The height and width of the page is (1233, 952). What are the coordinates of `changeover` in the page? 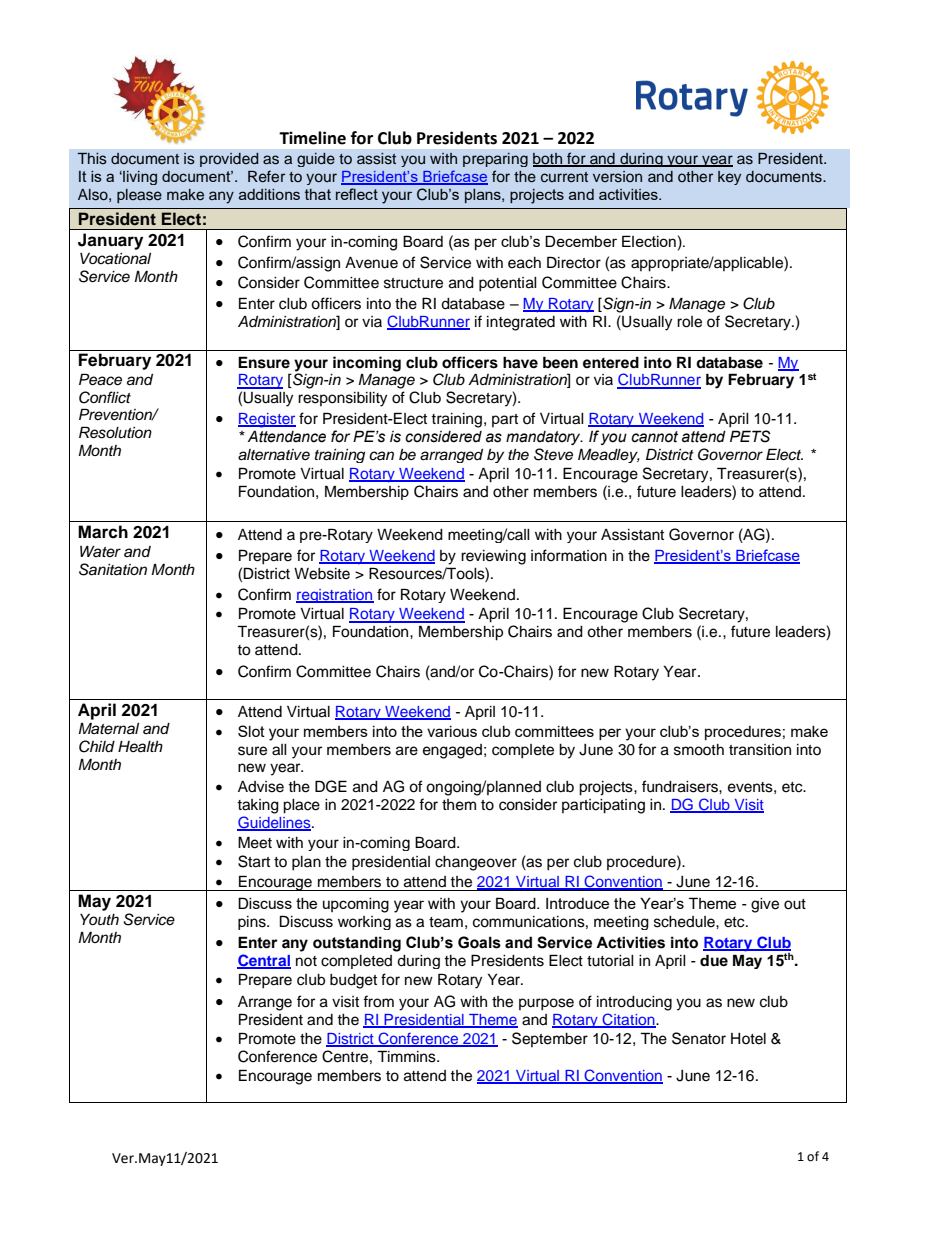 It's located at (476, 863).
